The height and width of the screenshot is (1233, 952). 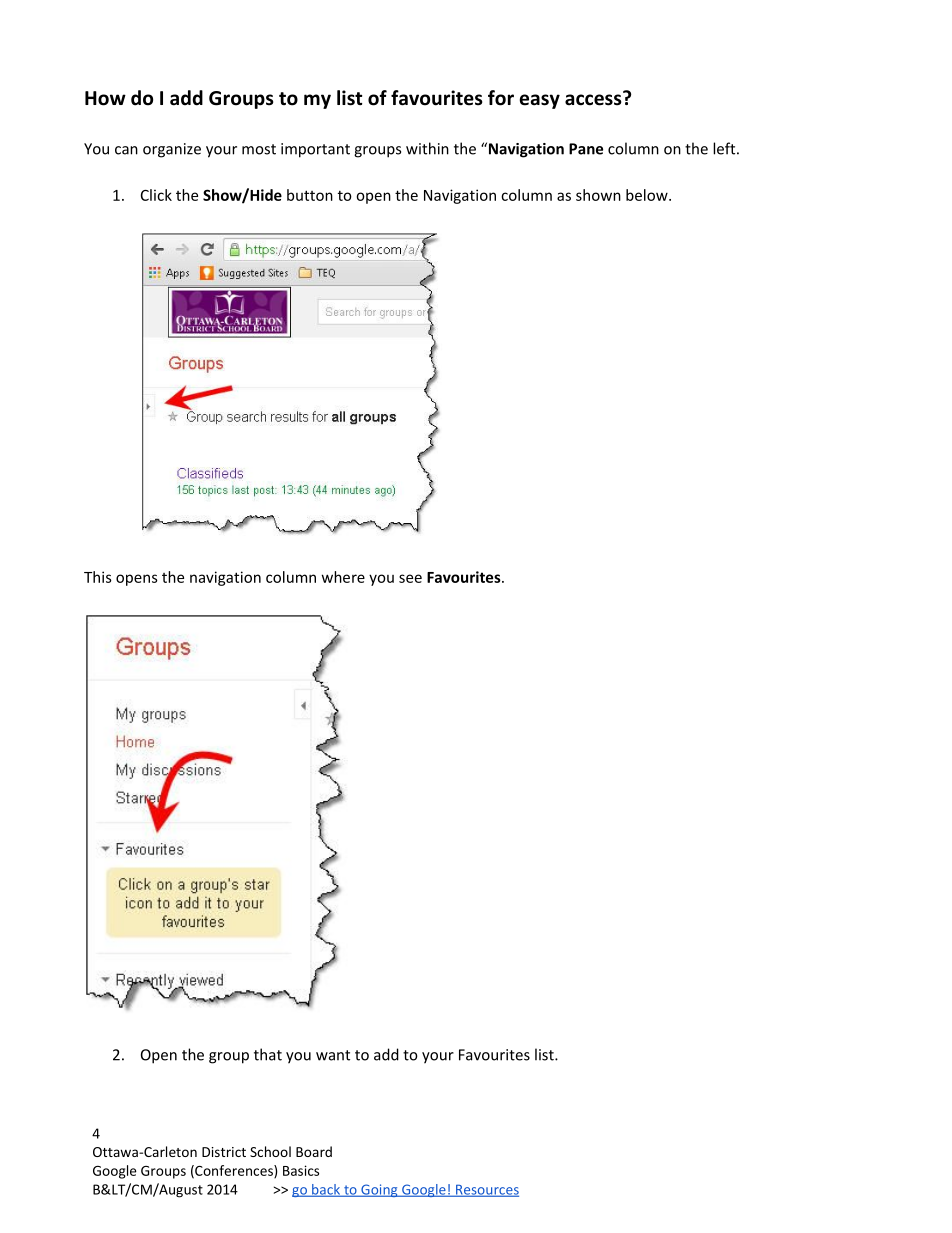 What do you see at coordinates (379, 1190) in the screenshot?
I see `Going` at bounding box center [379, 1190].
